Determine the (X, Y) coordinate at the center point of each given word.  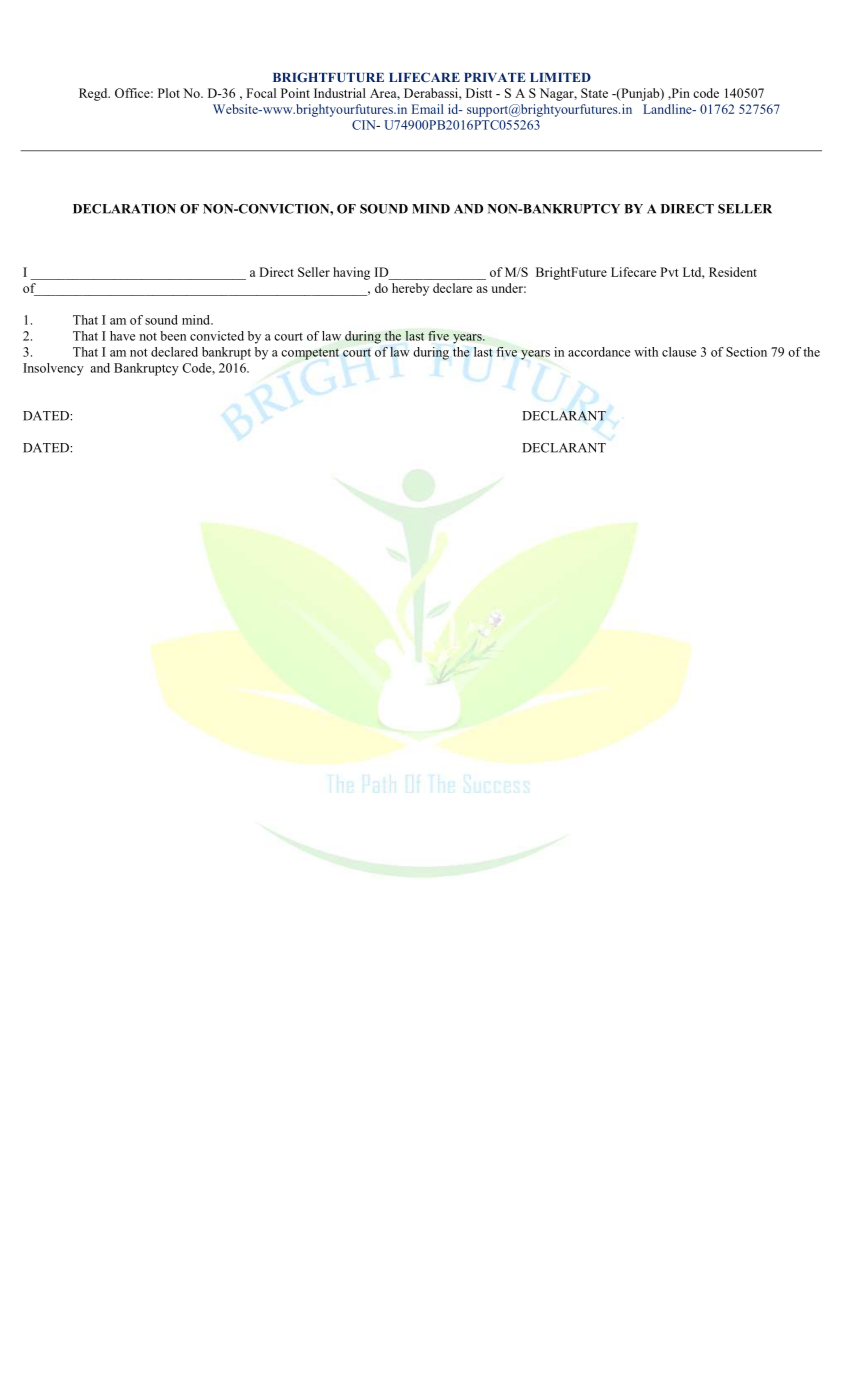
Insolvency (53, 369)
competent (310, 354)
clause (679, 352)
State (594, 93)
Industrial (340, 93)
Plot (169, 93)
